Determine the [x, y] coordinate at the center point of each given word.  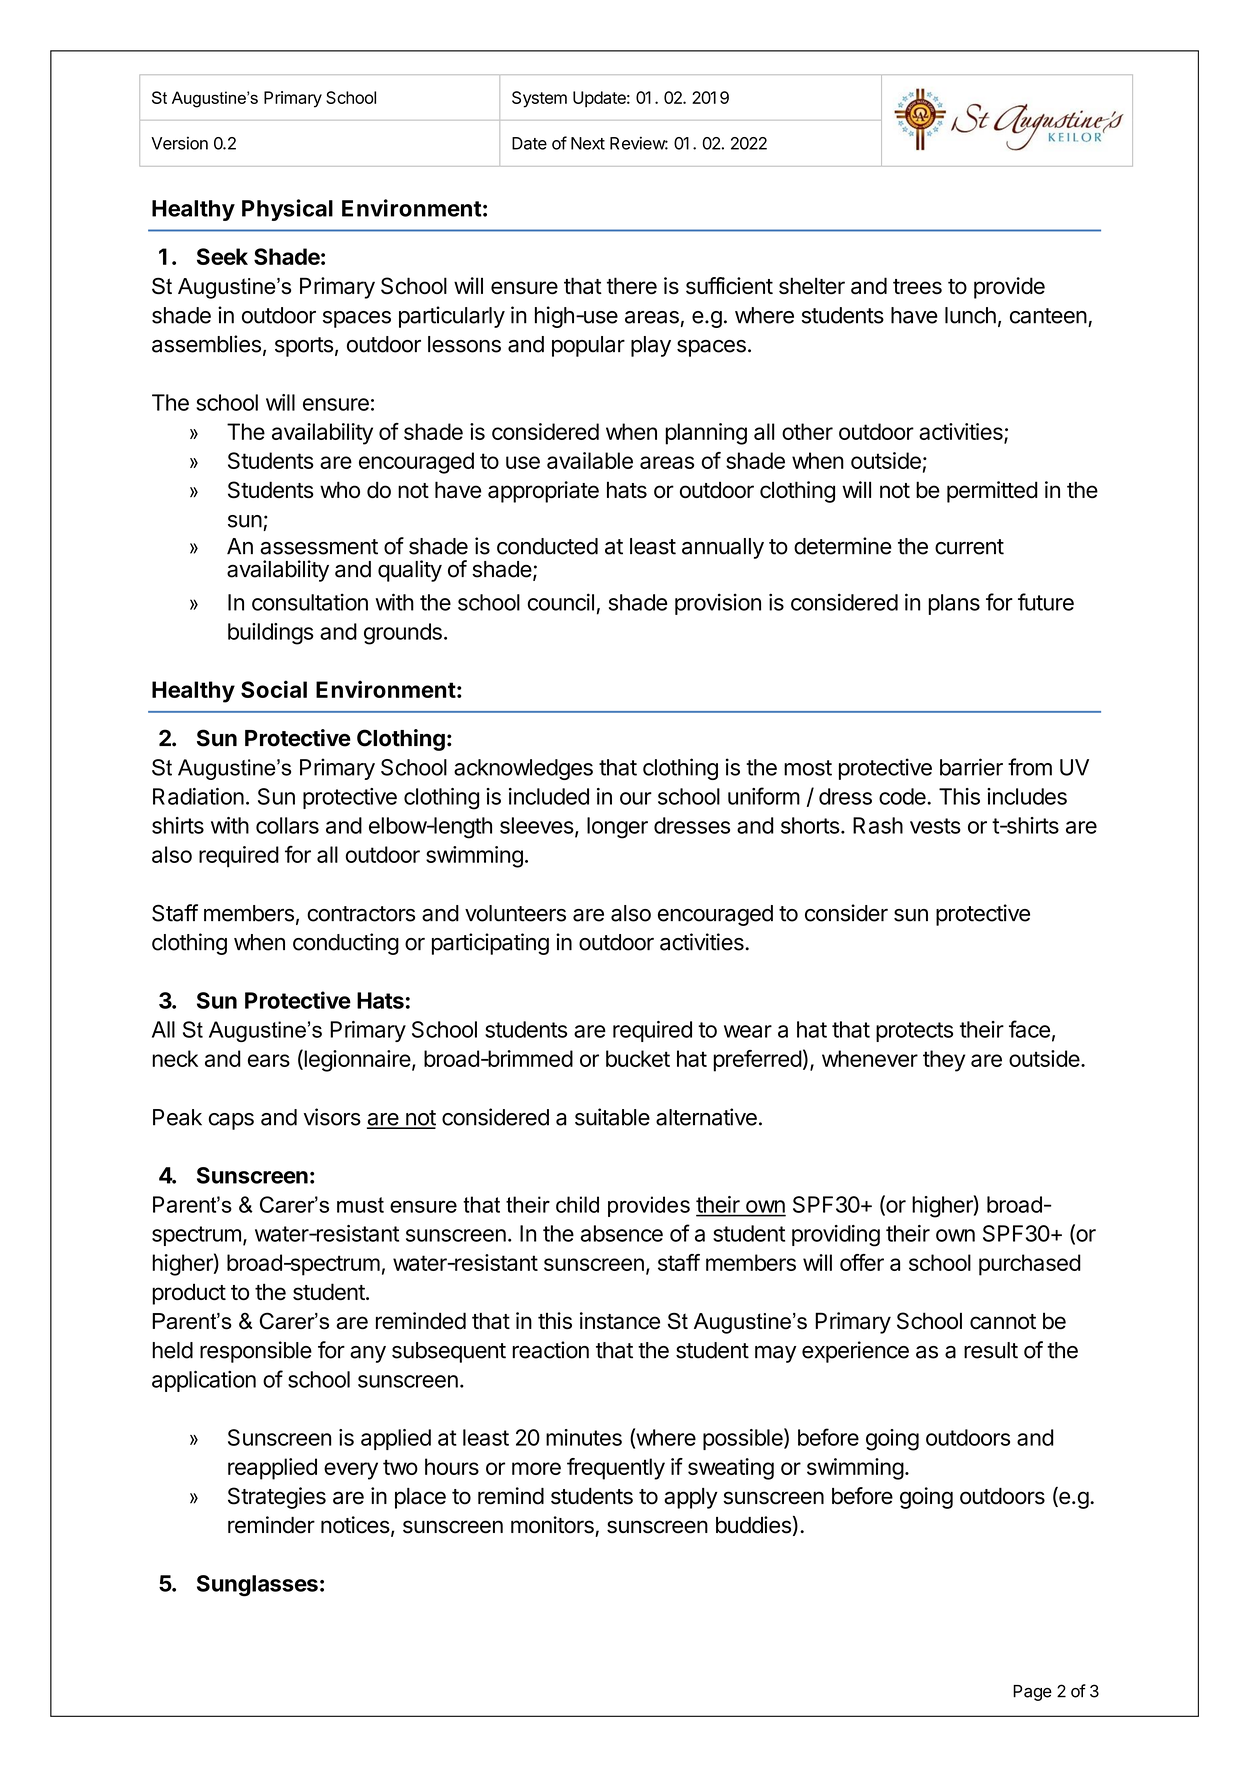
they [944, 1061]
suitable [612, 1117]
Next [588, 143]
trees [917, 286]
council [561, 602]
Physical [287, 210]
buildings [271, 634]
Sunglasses [257, 1586]
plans [954, 604]
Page [1032, 1693]
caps [231, 1121]
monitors [552, 1525]
